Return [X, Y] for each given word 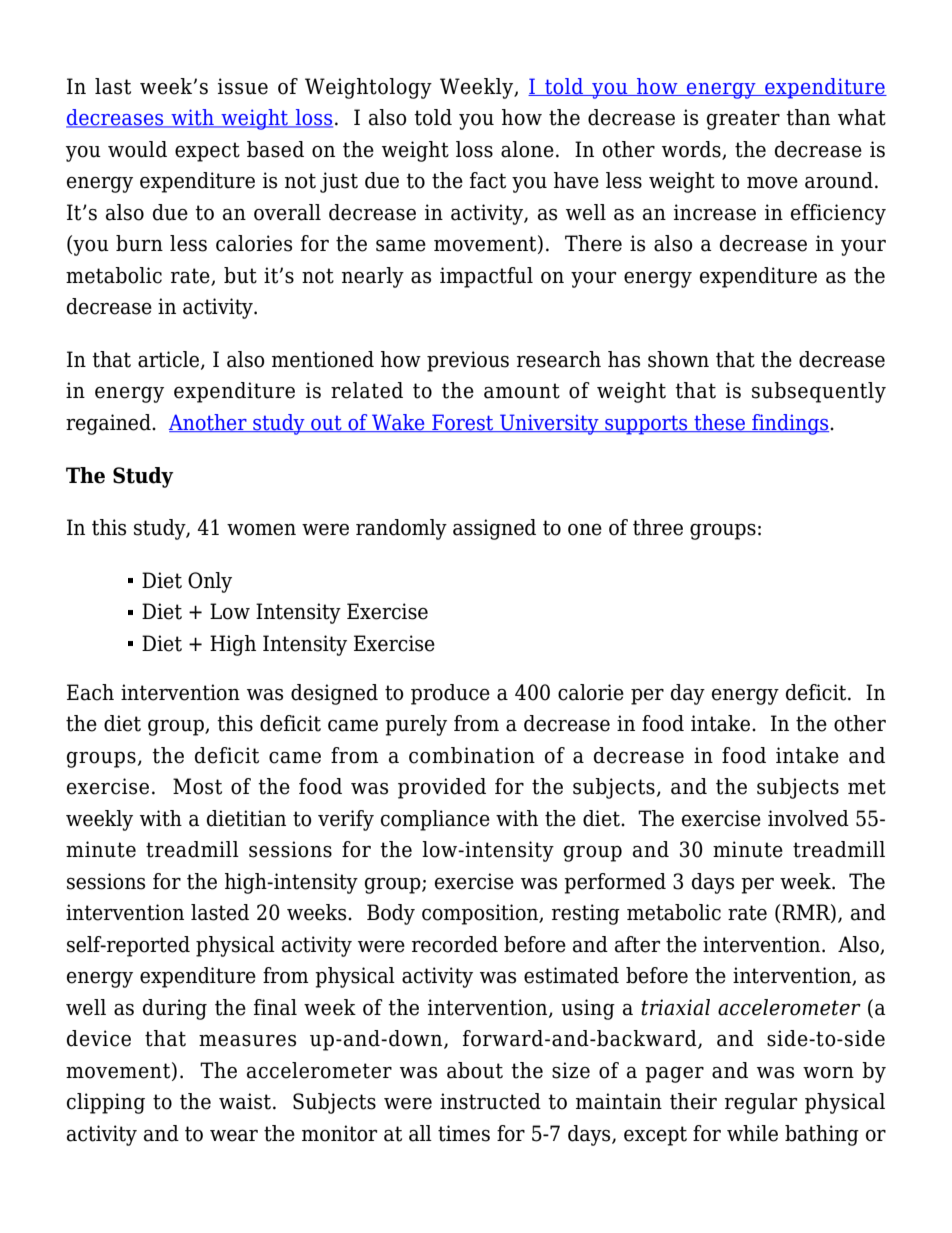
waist [245, 1101]
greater [743, 120]
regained [109, 424]
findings [790, 424]
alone [527, 149]
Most [197, 786]
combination [472, 755]
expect [207, 152]
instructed [490, 1101]
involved [808, 818]
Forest [463, 423]
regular [761, 1103]
